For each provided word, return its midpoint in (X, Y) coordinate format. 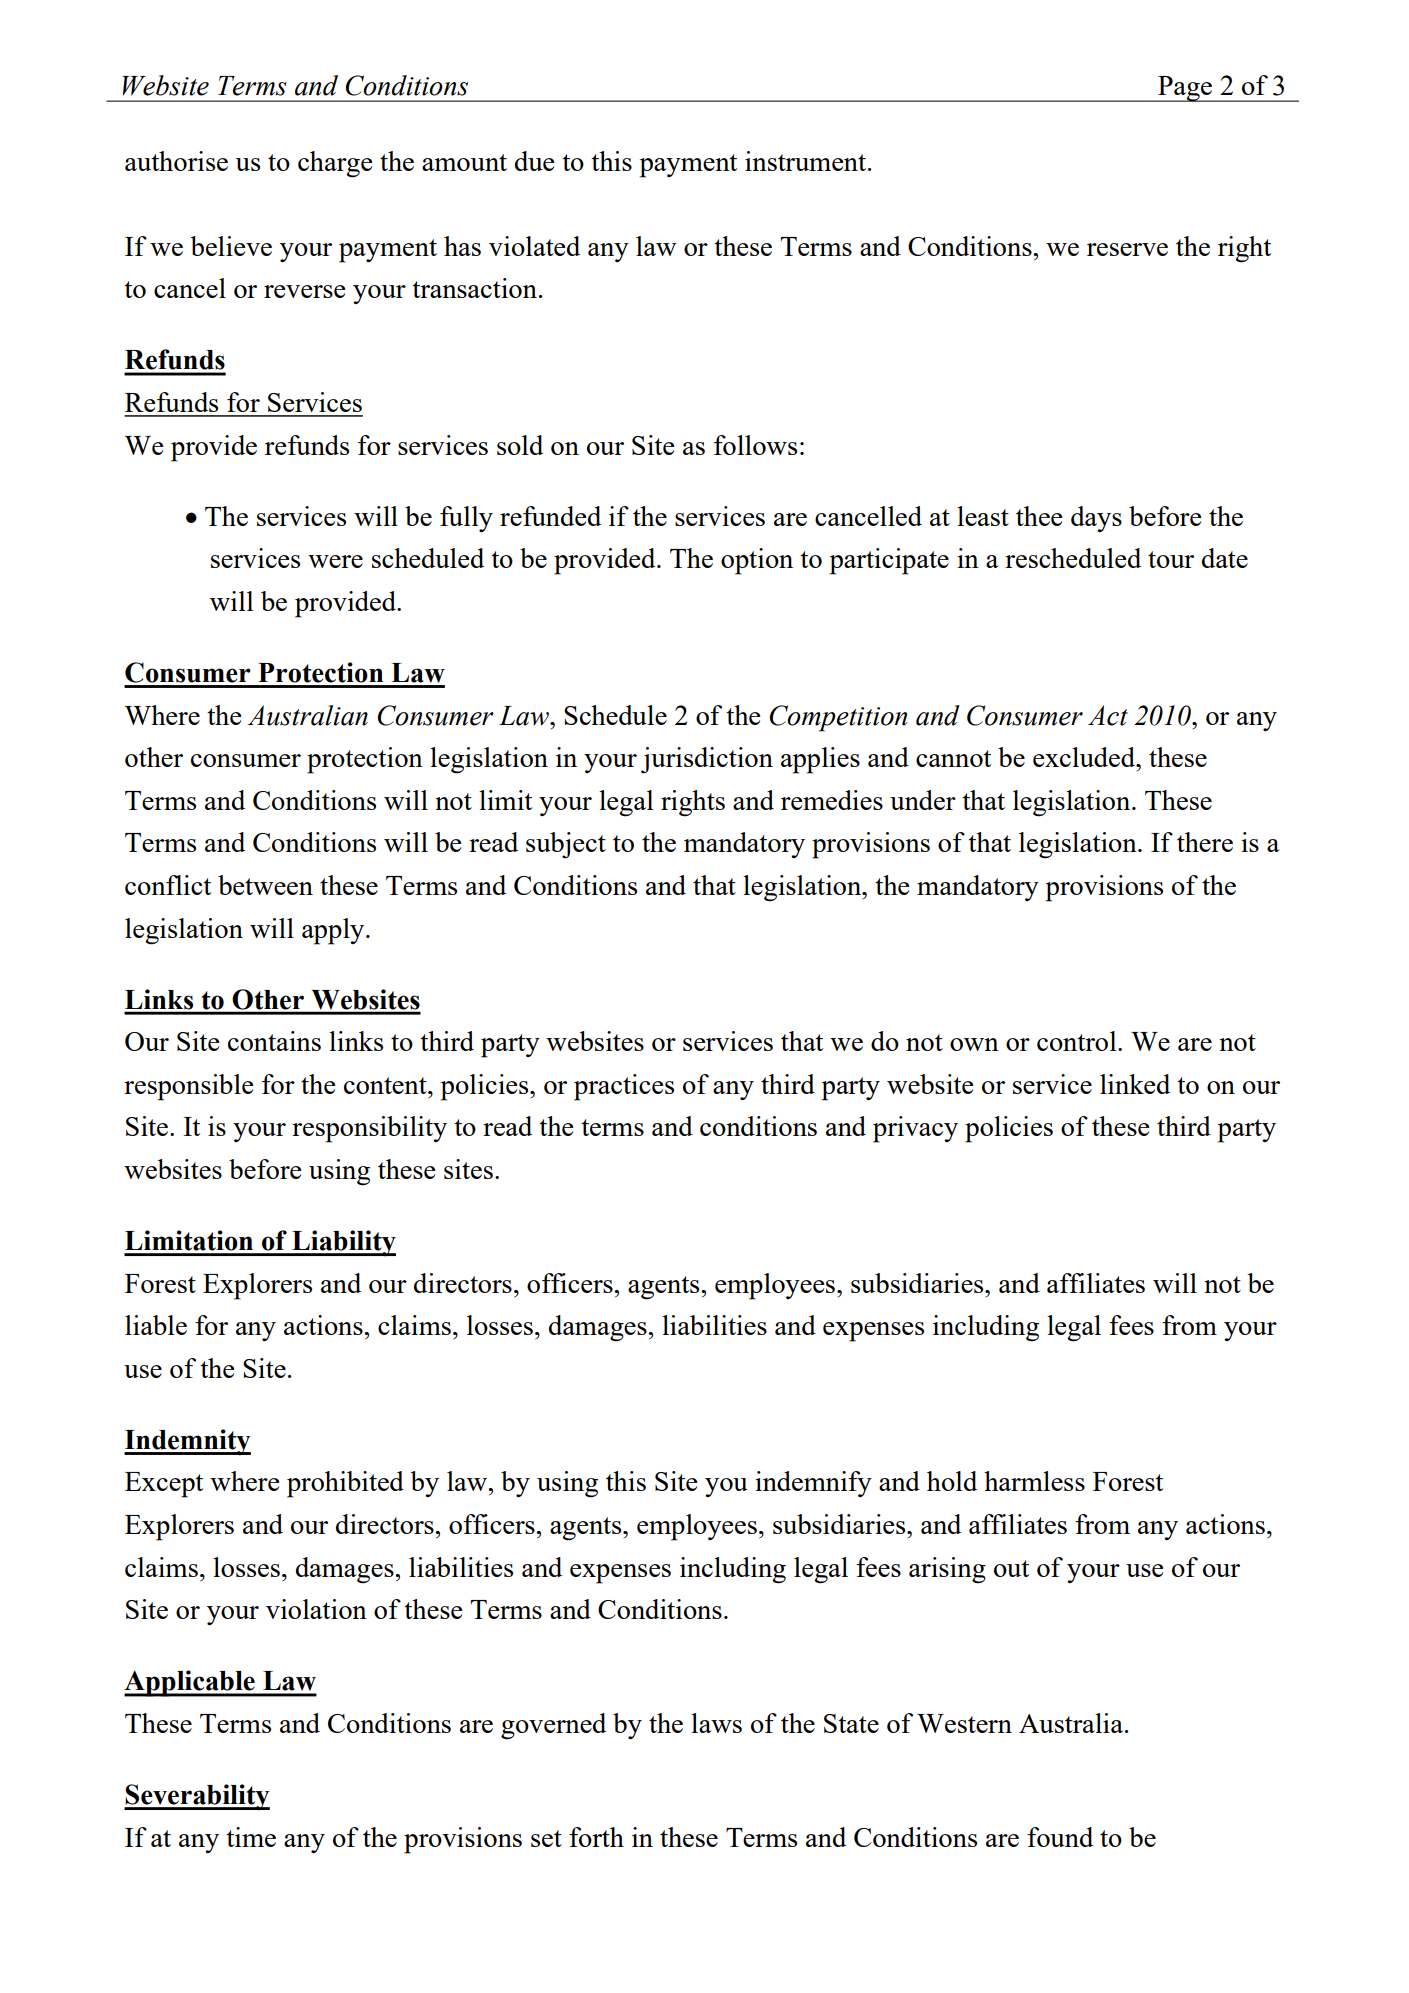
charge (335, 164)
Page (1185, 89)
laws (716, 1723)
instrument (807, 161)
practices (624, 1087)
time (251, 1837)
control (1078, 1041)
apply (334, 931)
